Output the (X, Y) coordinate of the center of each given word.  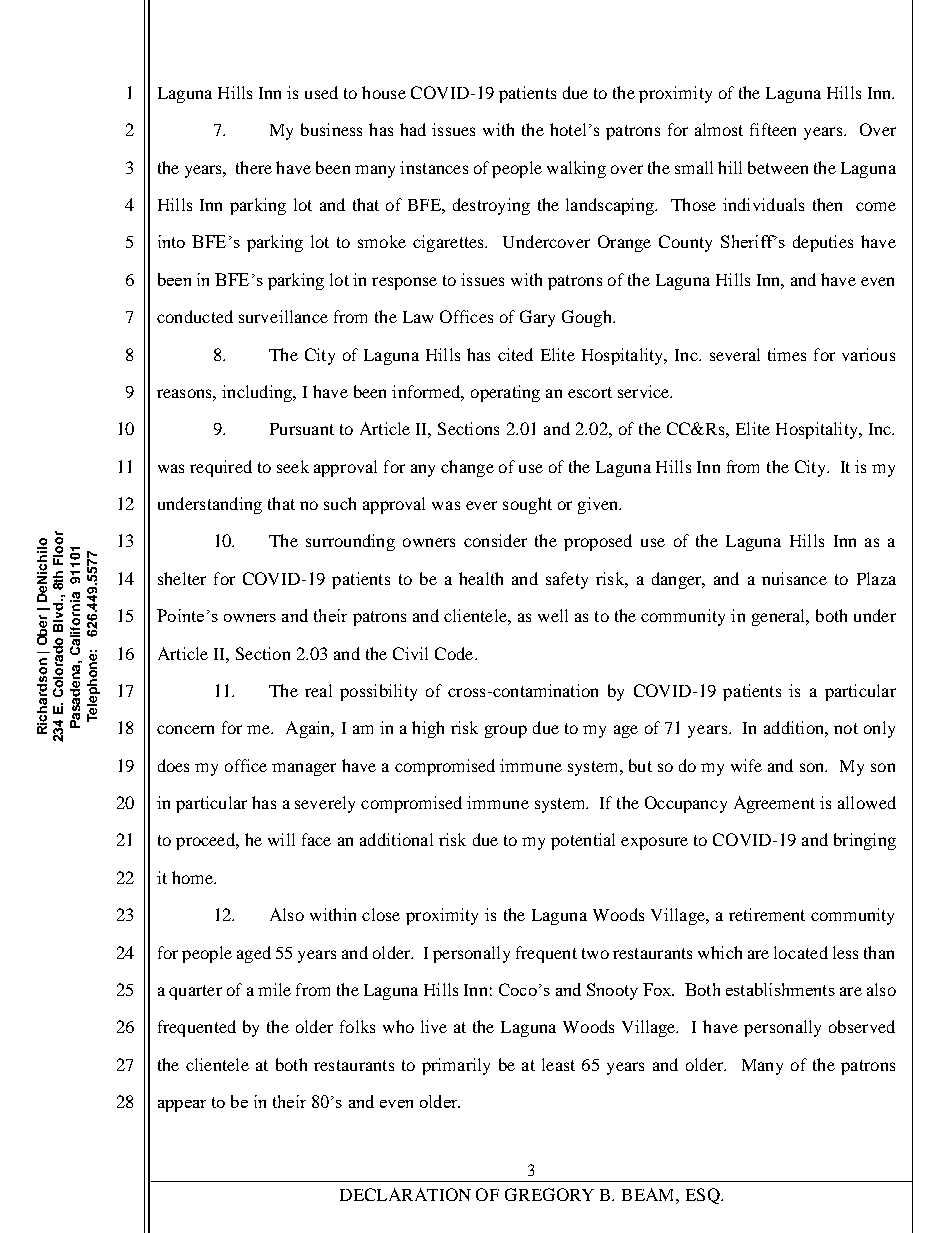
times (787, 354)
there (254, 167)
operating (505, 393)
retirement (767, 914)
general (780, 617)
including (258, 393)
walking (576, 169)
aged (254, 954)
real (318, 690)
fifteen (773, 129)
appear (182, 1106)
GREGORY (549, 1194)
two (595, 953)
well (553, 615)
